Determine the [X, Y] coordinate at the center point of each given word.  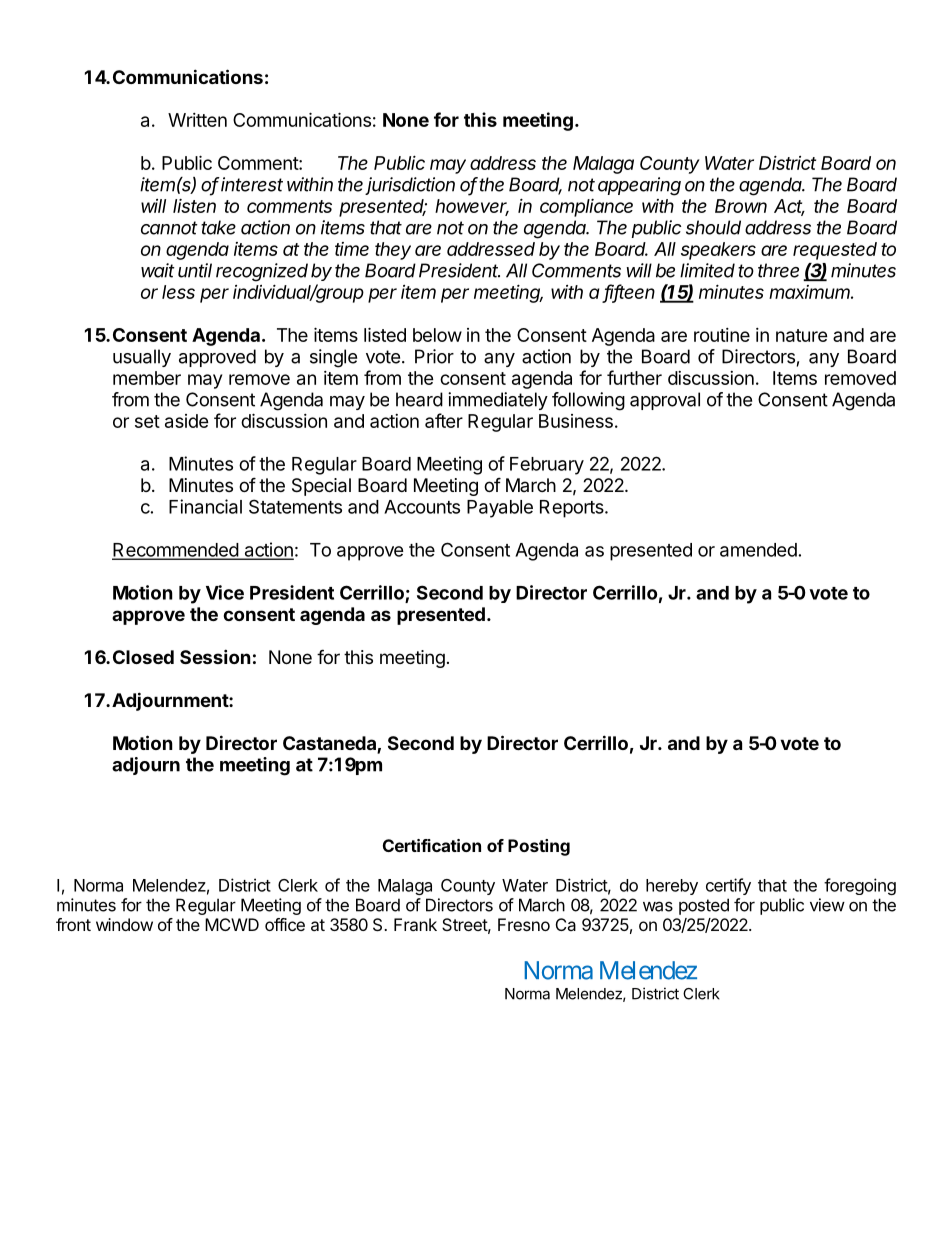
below [437, 335]
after [444, 420]
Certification [432, 845]
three [778, 270]
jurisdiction [410, 186]
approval [665, 401]
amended [758, 550]
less [178, 292]
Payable [500, 509]
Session [215, 656]
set [147, 421]
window [124, 924]
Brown [741, 206]
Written [197, 120]
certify [728, 886]
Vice [225, 592]
